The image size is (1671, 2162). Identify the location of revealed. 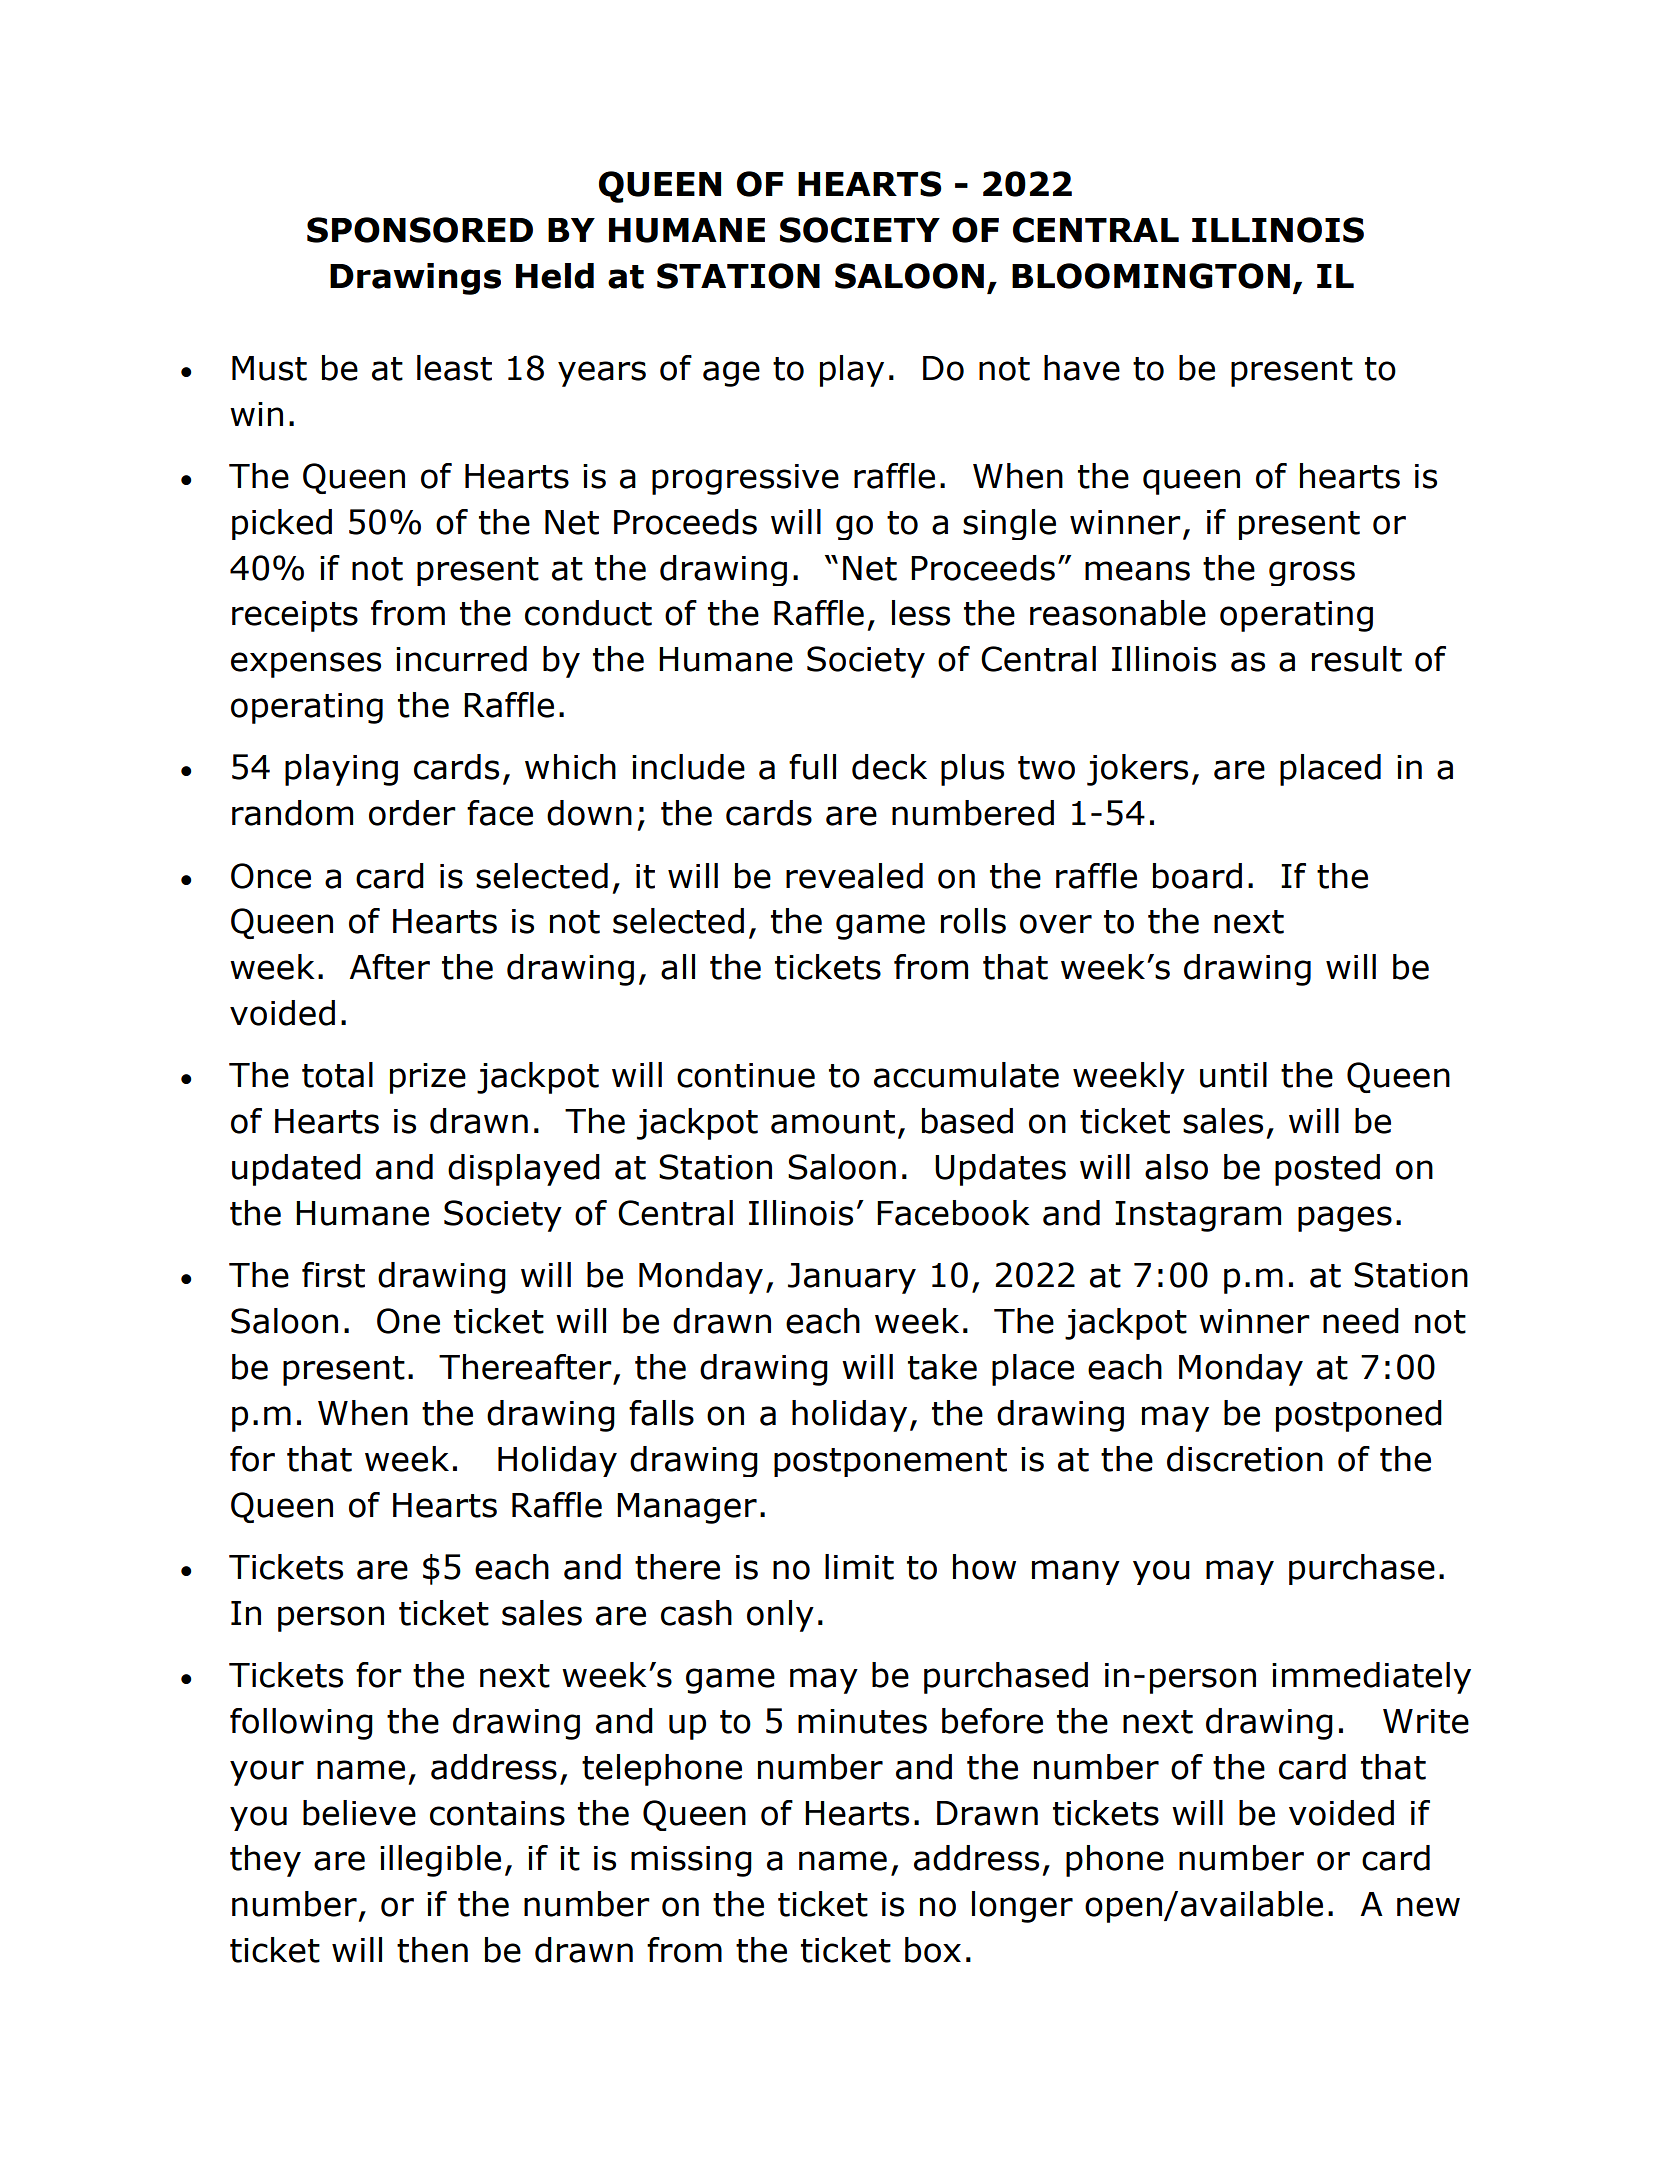
(854, 876).
